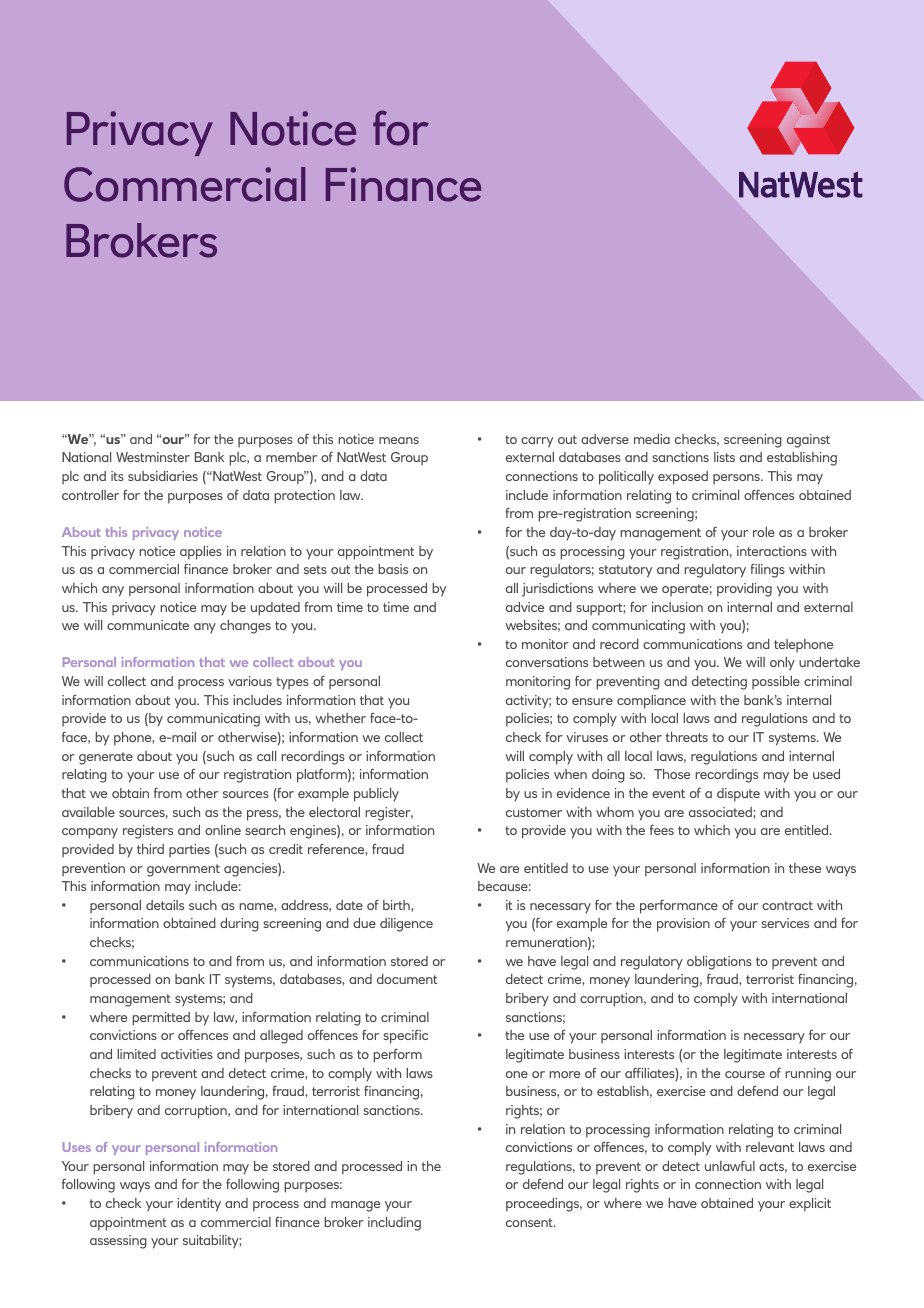  Describe the element at coordinates (405, 1037) in the page. I see `specific` at that location.
